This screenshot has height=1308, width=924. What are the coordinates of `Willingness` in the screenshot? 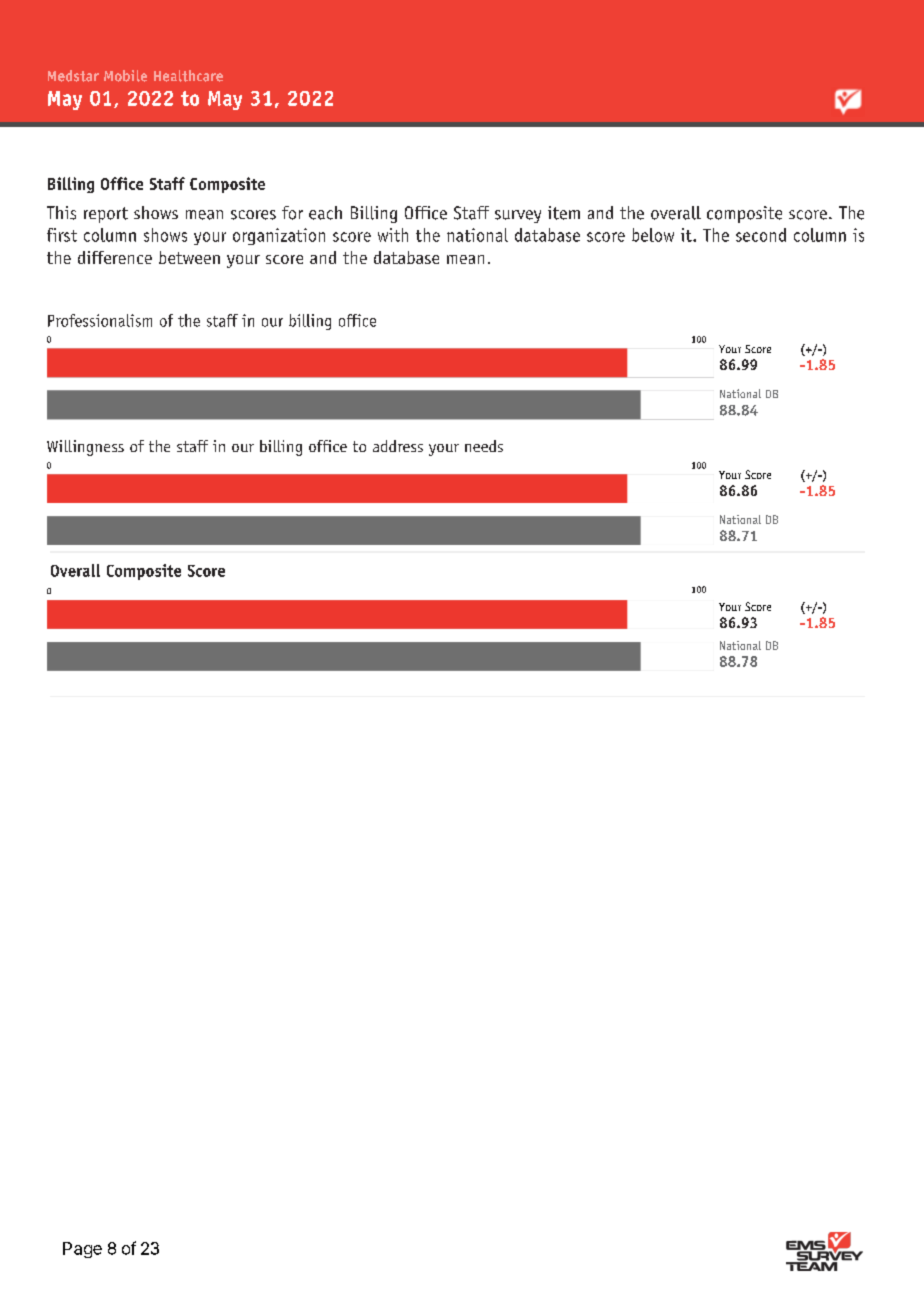 It's located at (85, 448).
